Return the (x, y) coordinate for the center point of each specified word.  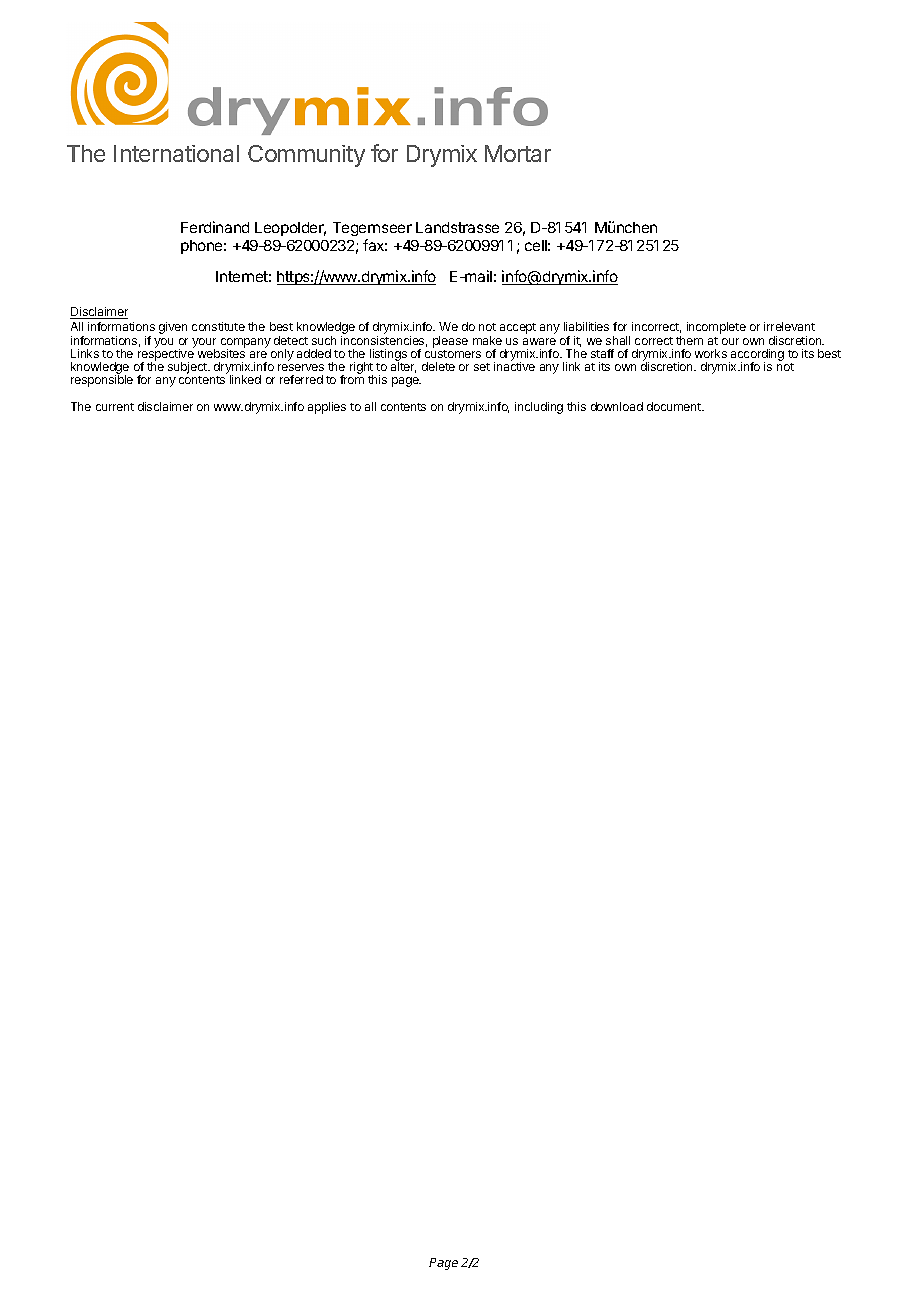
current (115, 407)
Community (306, 156)
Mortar (518, 153)
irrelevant (789, 326)
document (675, 406)
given (173, 328)
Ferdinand (215, 227)
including (539, 408)
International (176, 153)
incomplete (716, 328)
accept (518, 328)
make (487, 340)
